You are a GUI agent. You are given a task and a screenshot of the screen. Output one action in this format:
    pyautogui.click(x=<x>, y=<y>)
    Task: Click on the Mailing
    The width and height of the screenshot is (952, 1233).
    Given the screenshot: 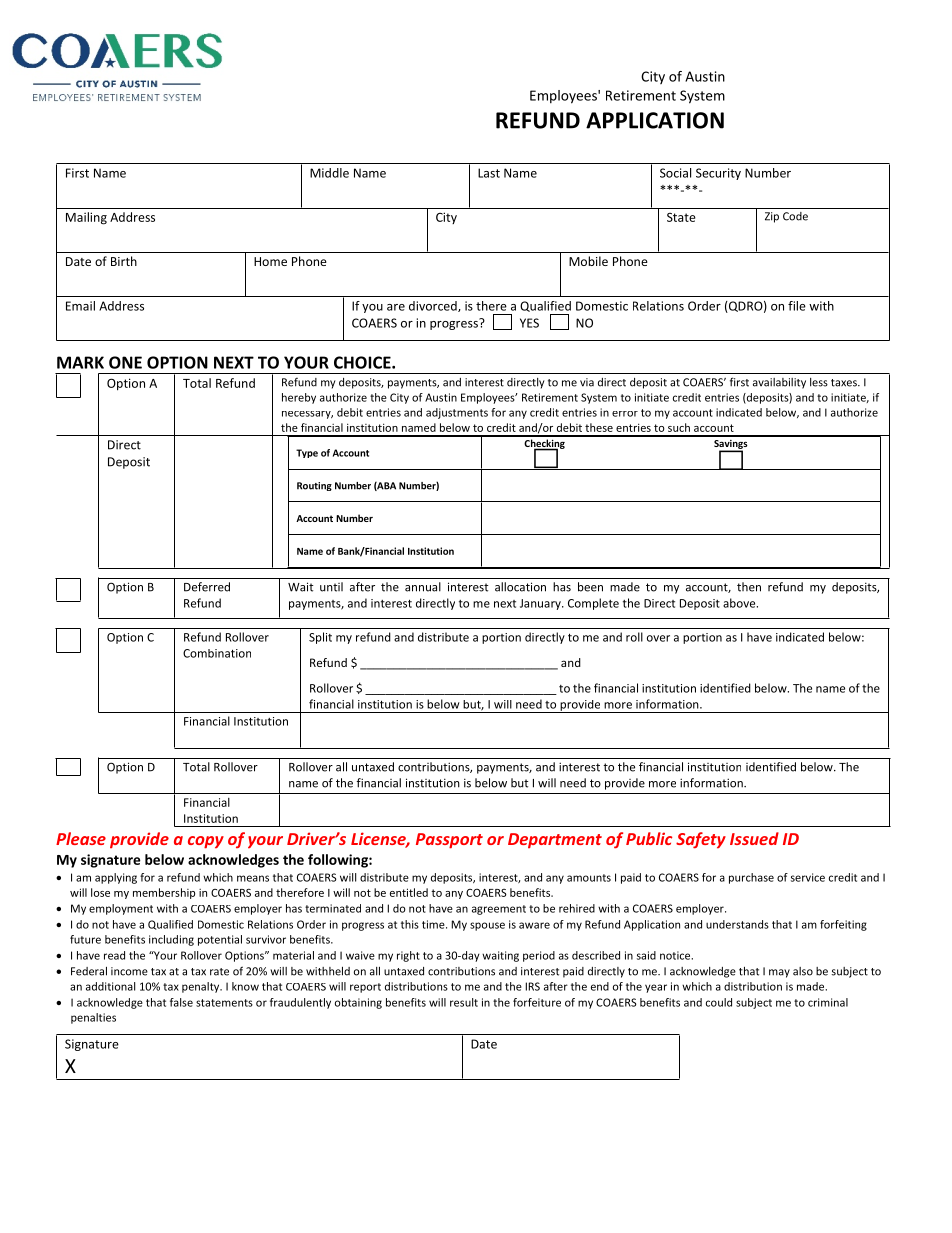 What is the action you would take?
    pyautogui.click(x=86, y=218)
